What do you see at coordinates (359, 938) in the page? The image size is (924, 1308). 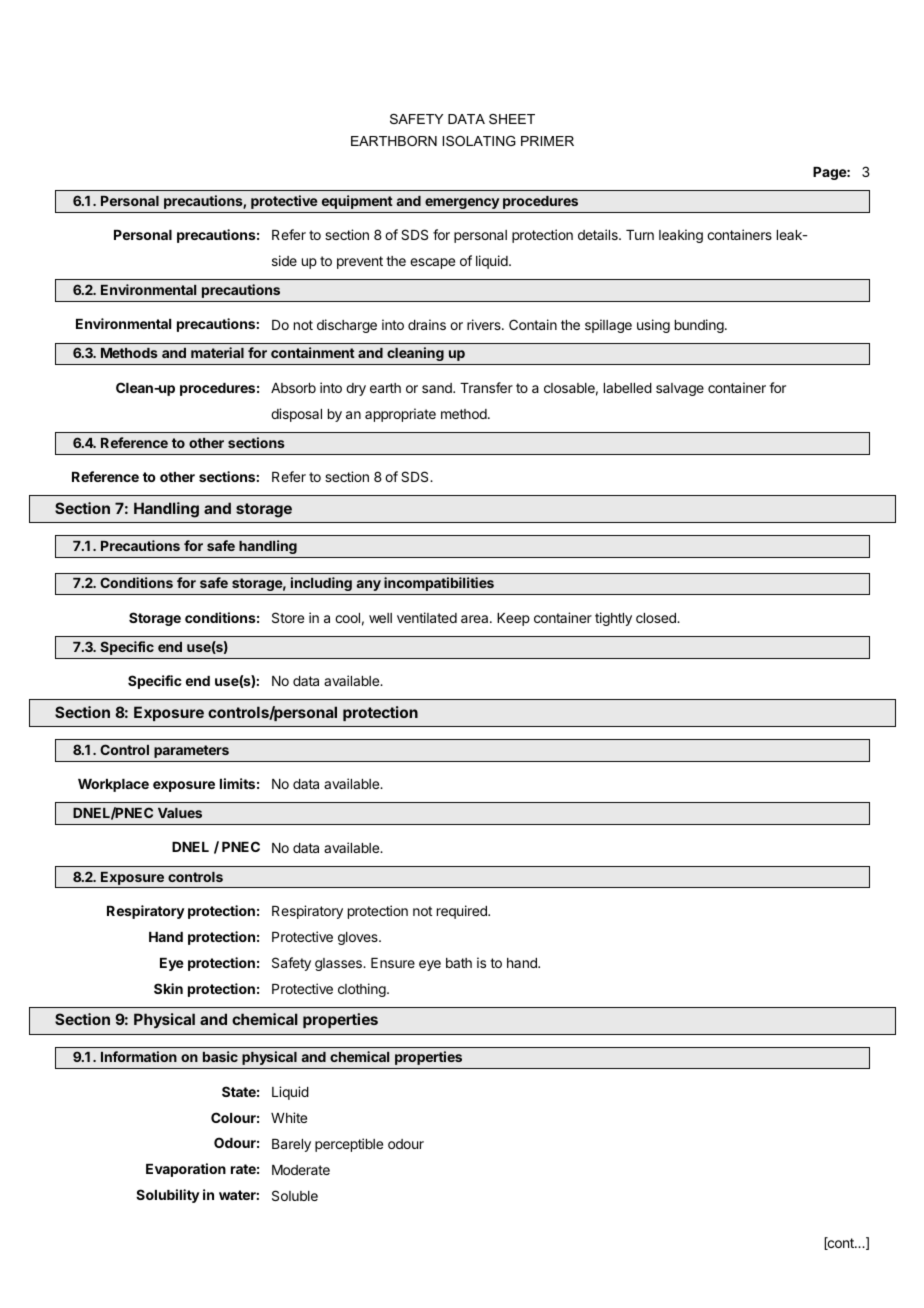 I see `gloves` at bounding box center [359, 938].
